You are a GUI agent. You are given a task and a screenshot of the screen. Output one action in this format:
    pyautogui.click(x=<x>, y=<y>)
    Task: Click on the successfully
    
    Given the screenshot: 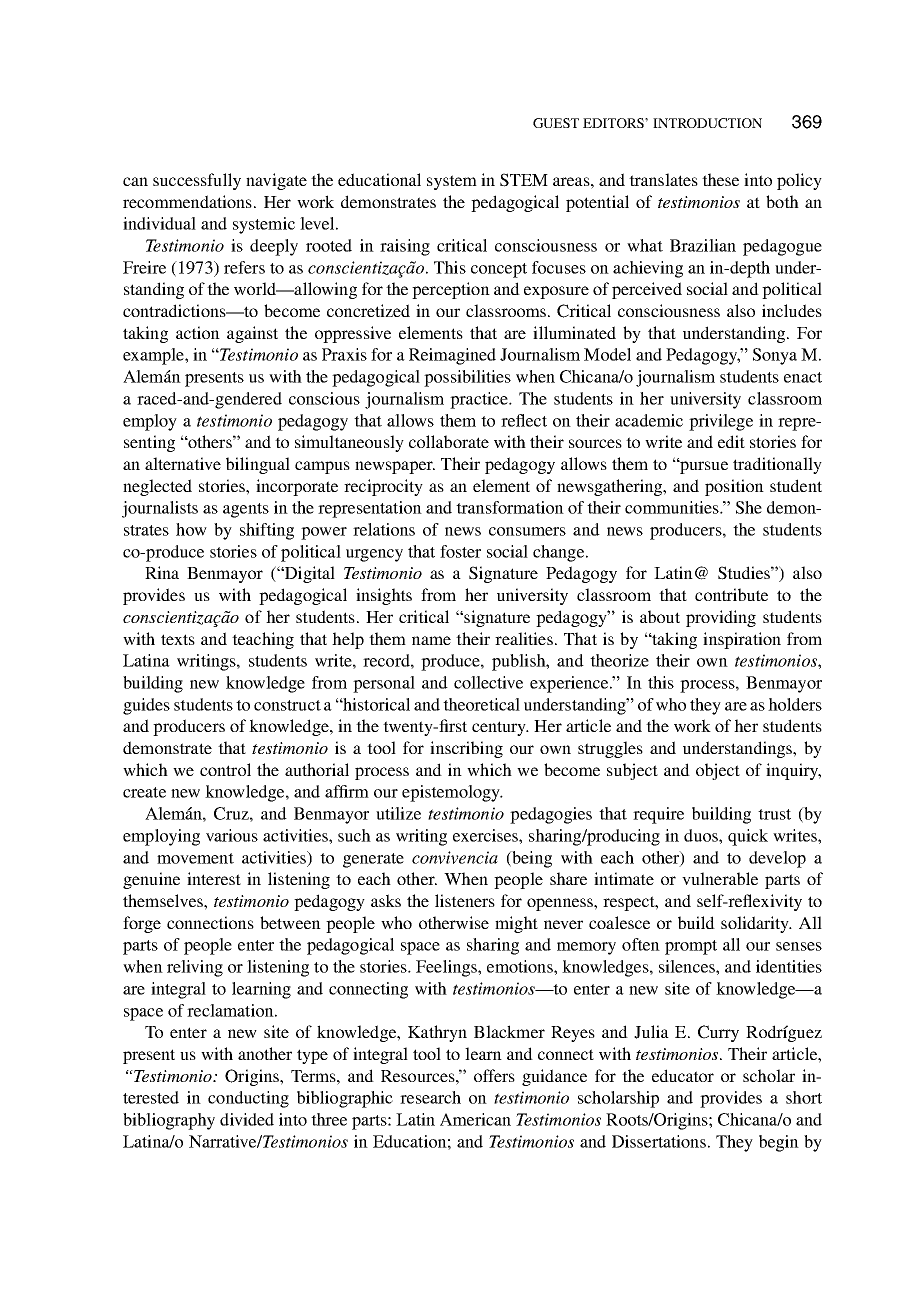 What is the action you would take?
    pyautogui.click(x=197, y=181)
